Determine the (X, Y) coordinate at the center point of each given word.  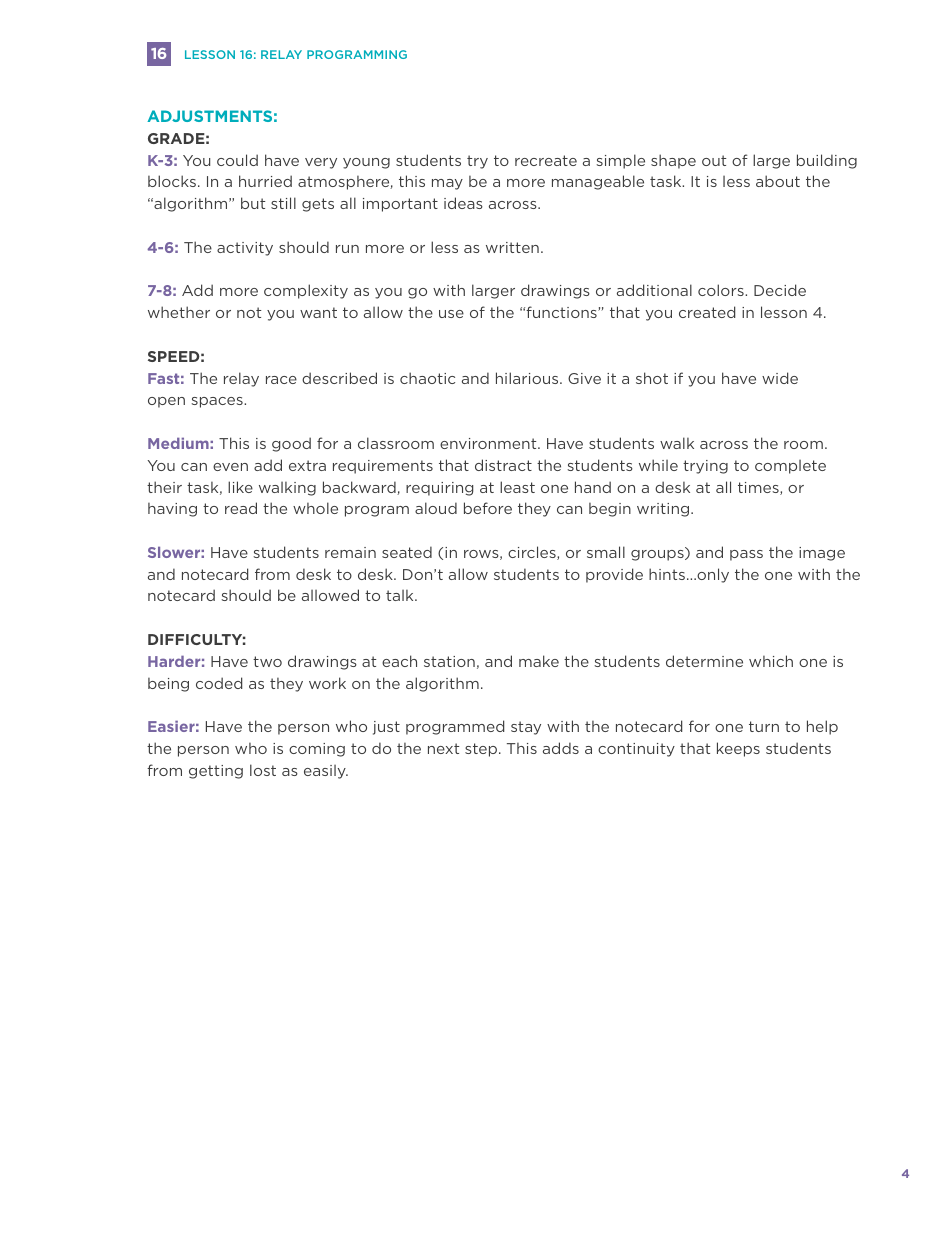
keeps (738, 749)
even (230, 467)
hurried (265, 181)
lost (263, 770)
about (778, 181)
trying (705, 467)
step (482, 750)
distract (503, 465)
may (447, 184)
